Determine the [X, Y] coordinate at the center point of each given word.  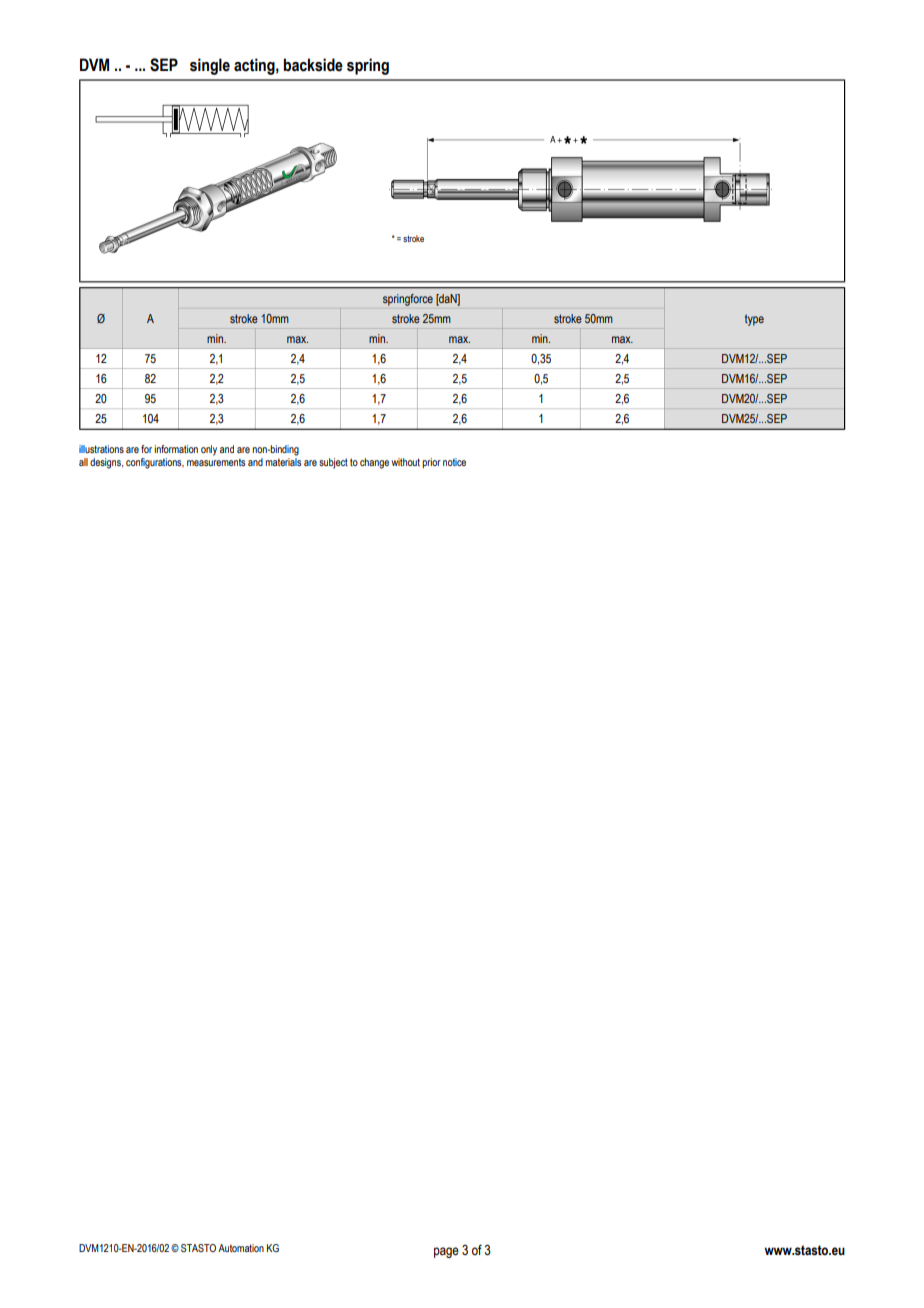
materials [283, 460]
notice [454, 462]
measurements [216, 460]
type [754, 320]
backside [313, 65]
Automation [241, 1248]
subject [333, 463]
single [210, 66]
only [209, 450]
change [374, 463]
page [446, 1252]
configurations [155, 463]
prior [431, 463]
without [405, 462]
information [176, 449]
